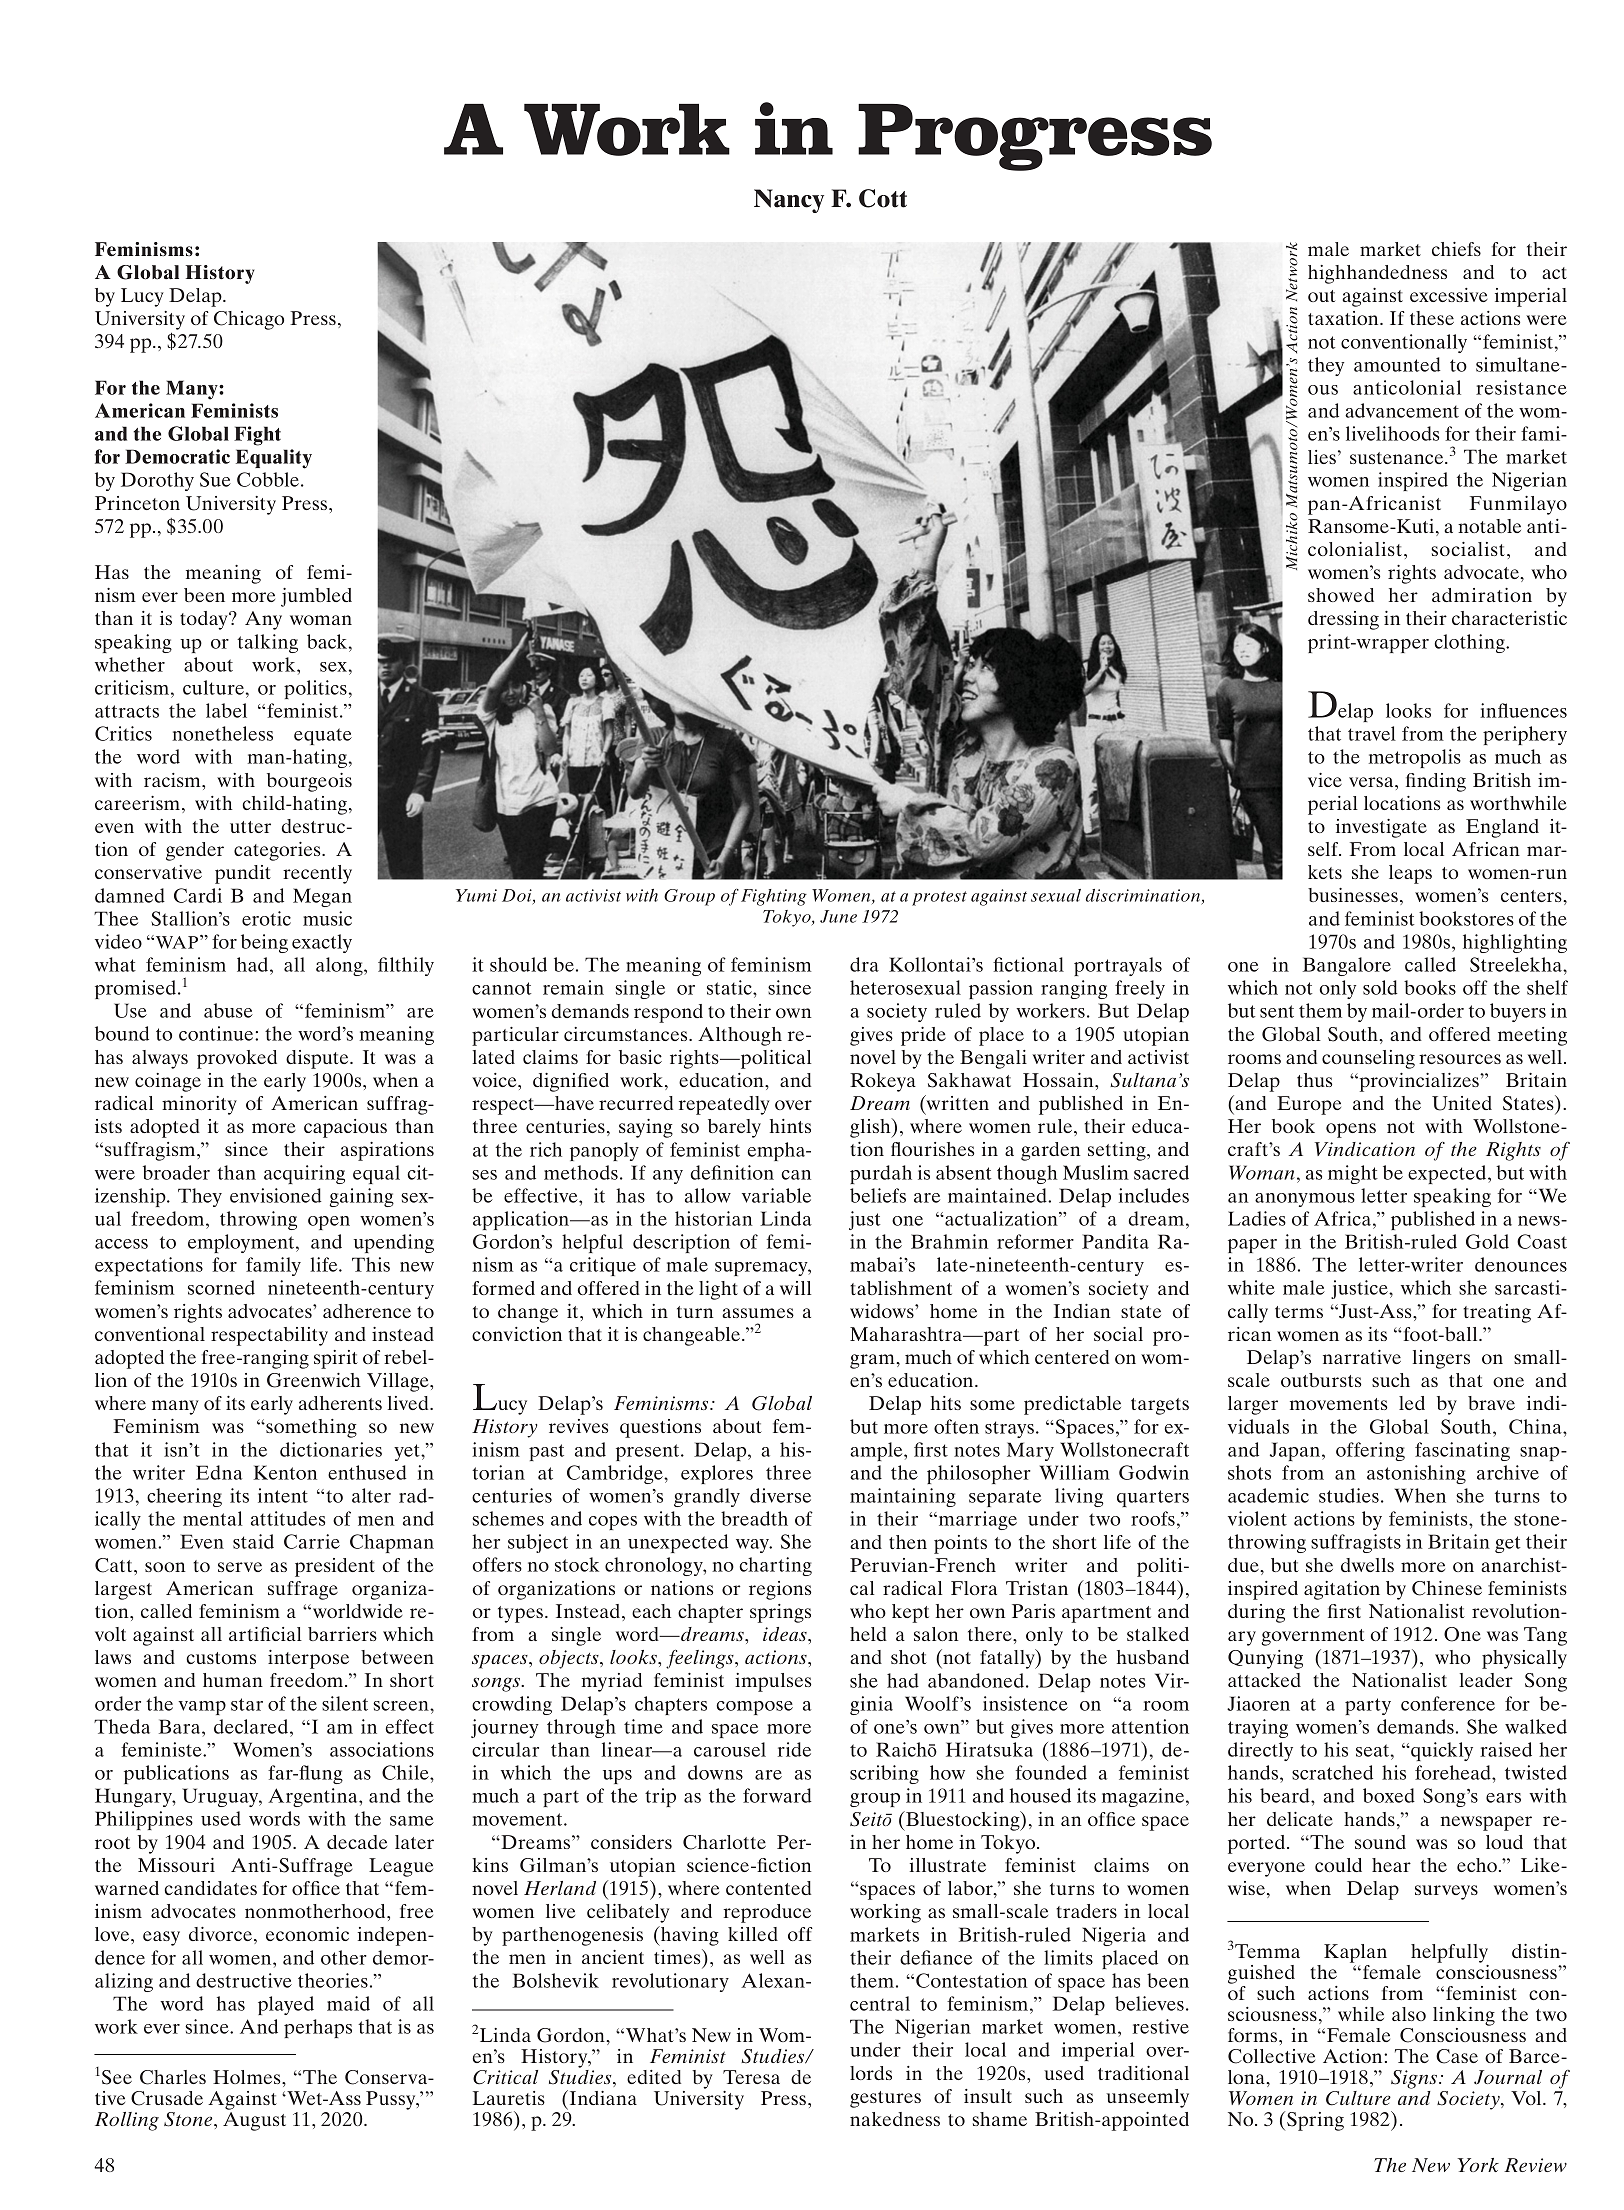  I want to click on August, so click(254, 2121).
